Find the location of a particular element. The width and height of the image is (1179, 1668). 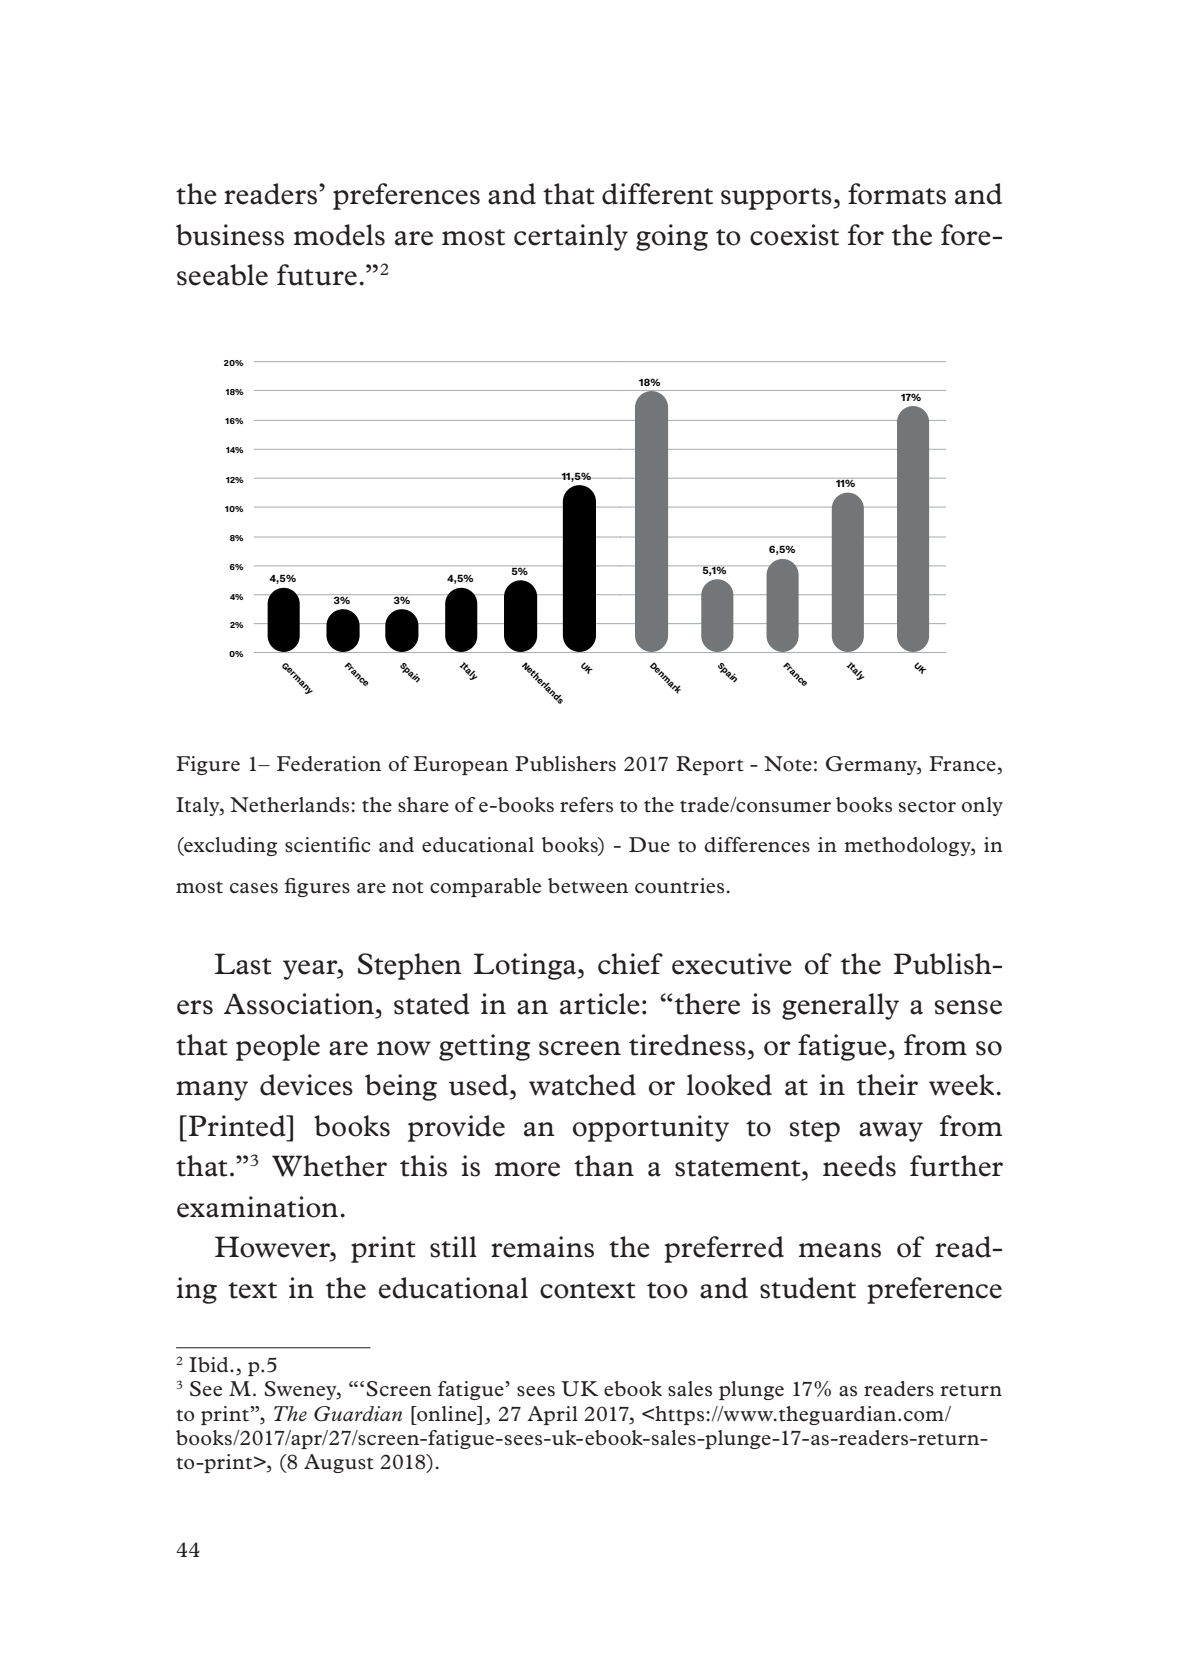

generally is located at coordinates (840, 1006).
